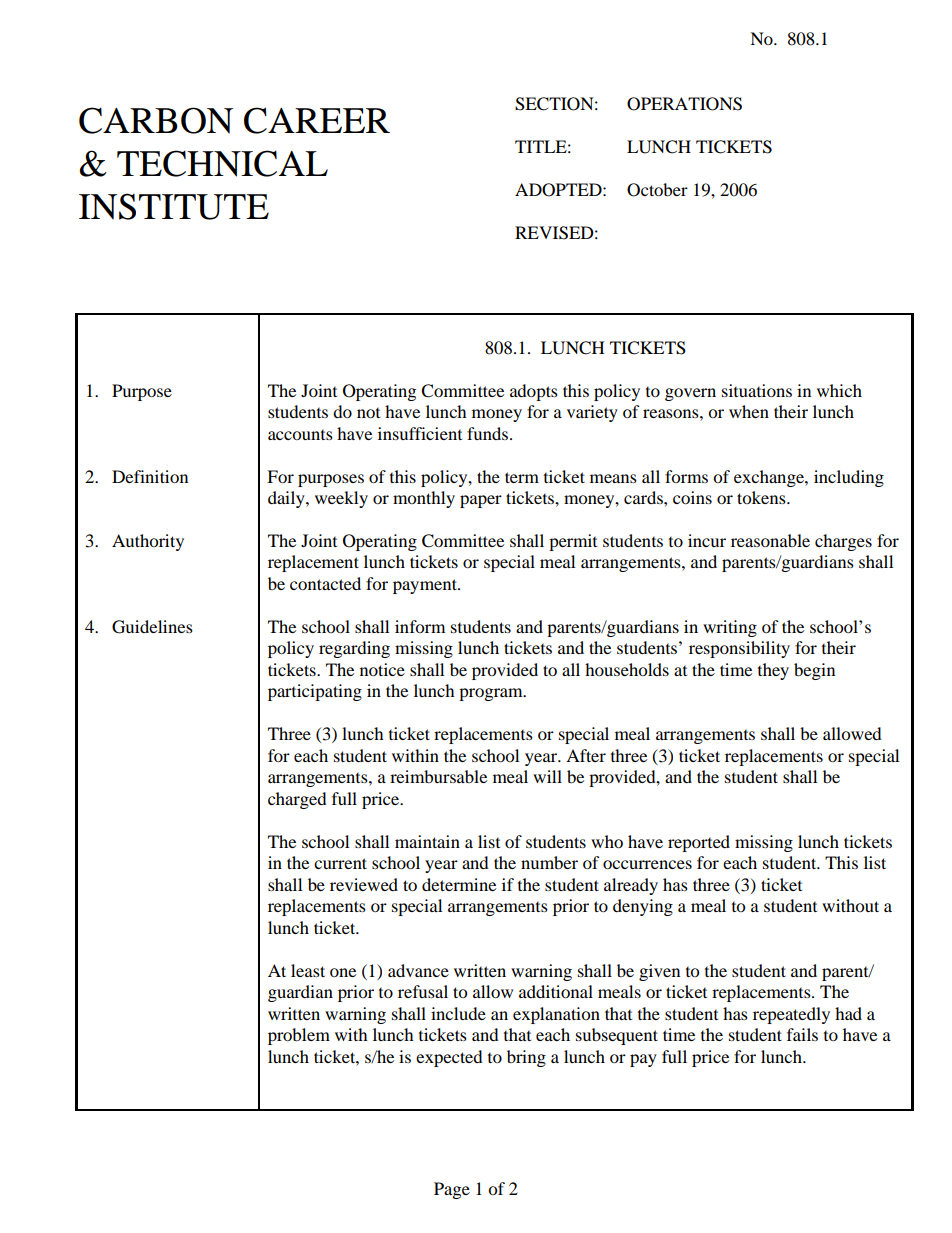  What do you see at coordinates (770, 478) in the image?
I see `exchange` at bounding box center [770, 478].
